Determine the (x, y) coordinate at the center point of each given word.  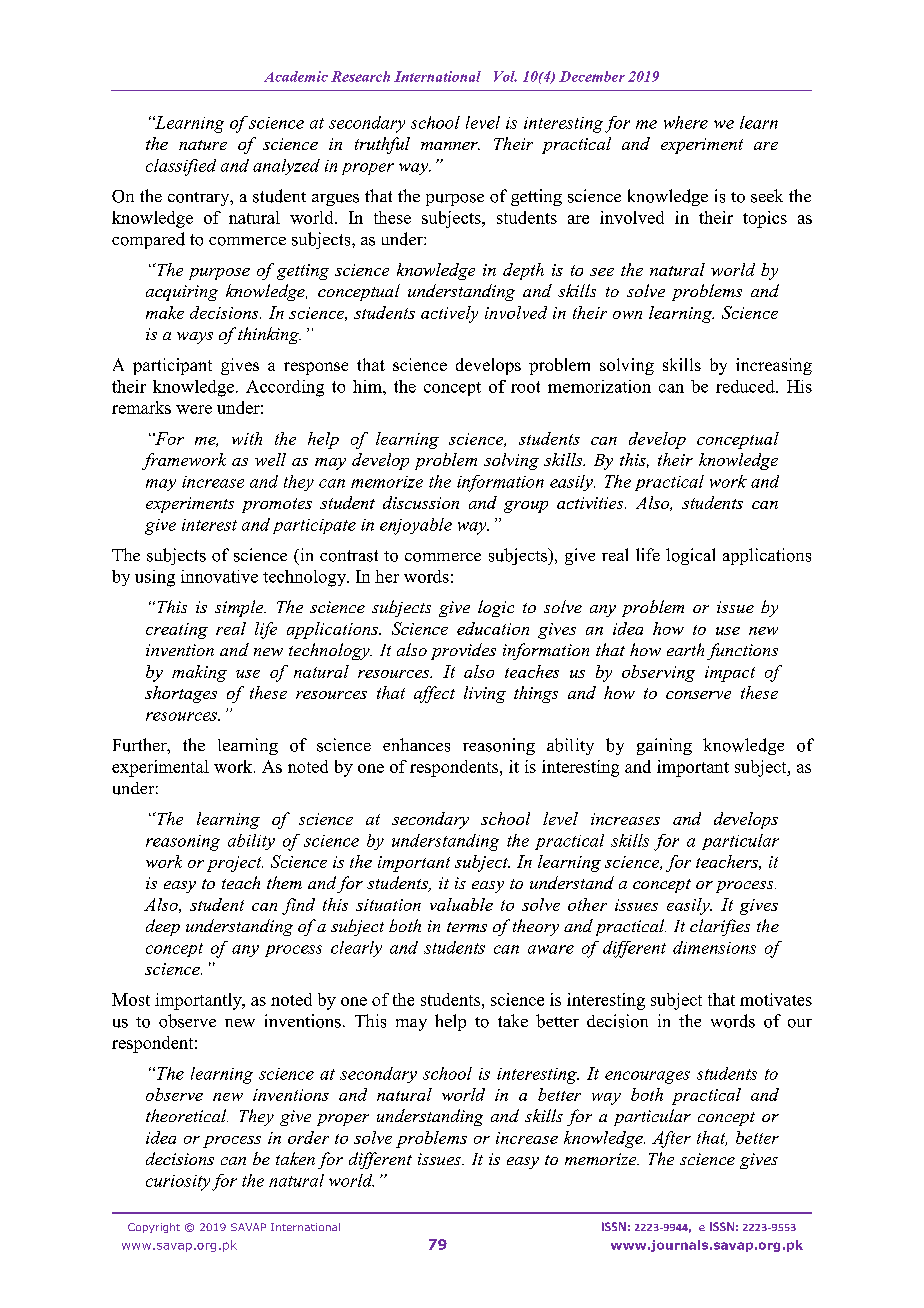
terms (467, 927)
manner (450, 146)
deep (163, 927)
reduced (746, 386)
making (199, 673)
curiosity (178, 1183)
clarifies (720, 927)
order (308, 1137)
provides (463, 651)
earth (685, 649)
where (686, 122)
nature (203, 145)
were (194, 409)
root (525, 387)
